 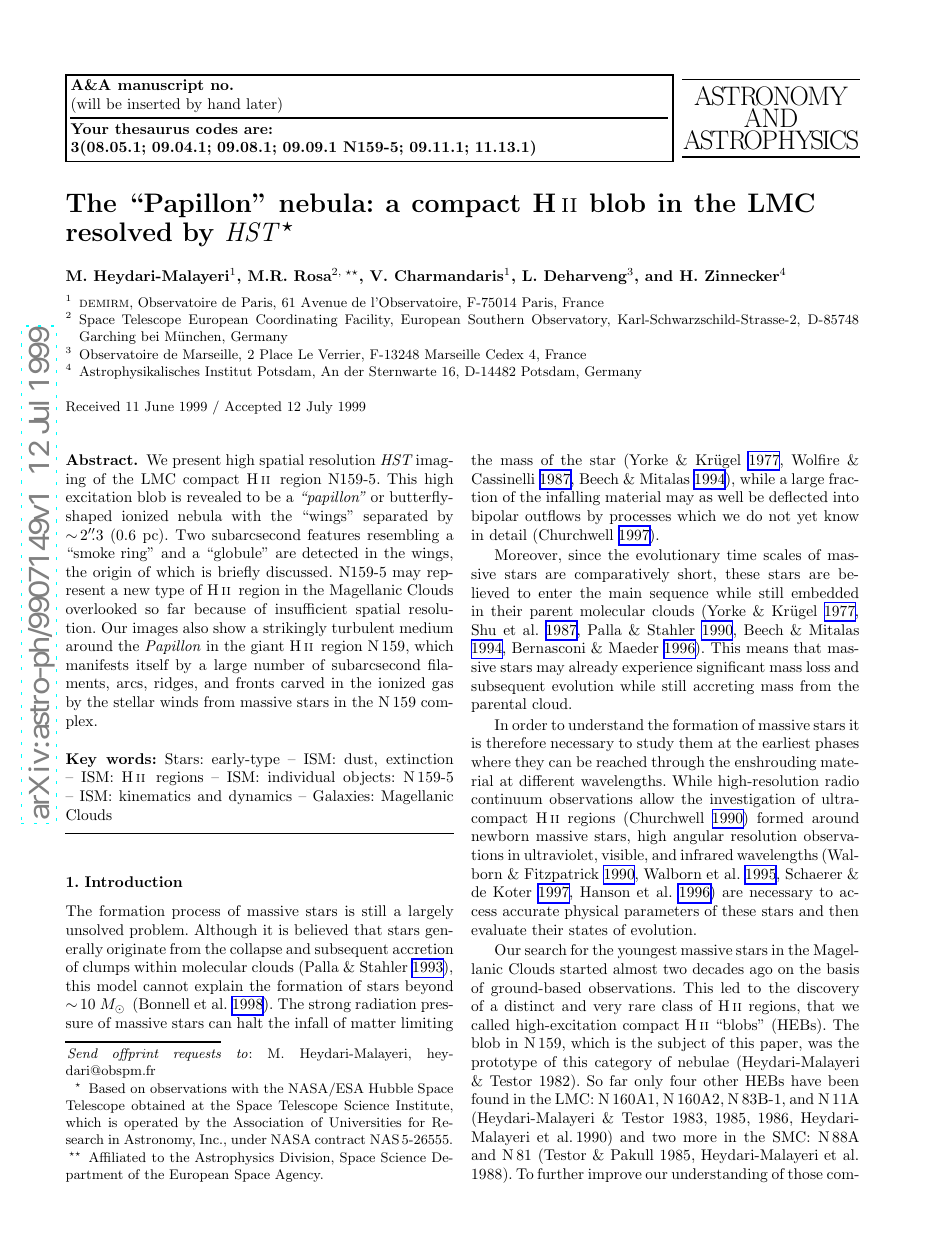 I want to click on deflected, so click(x=798, y=496).
